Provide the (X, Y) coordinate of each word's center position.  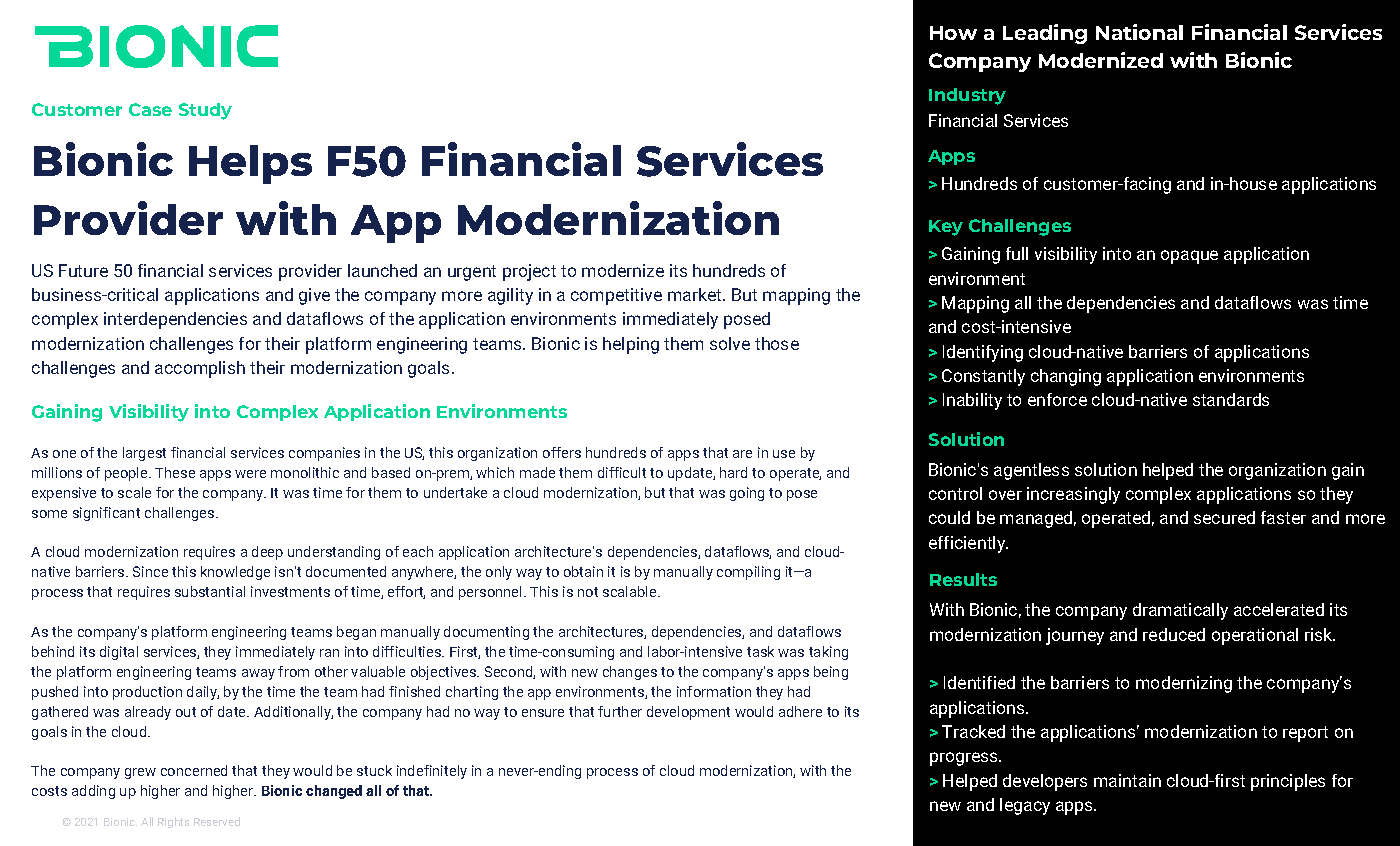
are (742, 454)
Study (205, 111)
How (953, 33)
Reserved (217, 821)
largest (144, 454)
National (1139, 32)
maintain (1127, 780)
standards (1231, 399)
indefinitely (432, 772)
